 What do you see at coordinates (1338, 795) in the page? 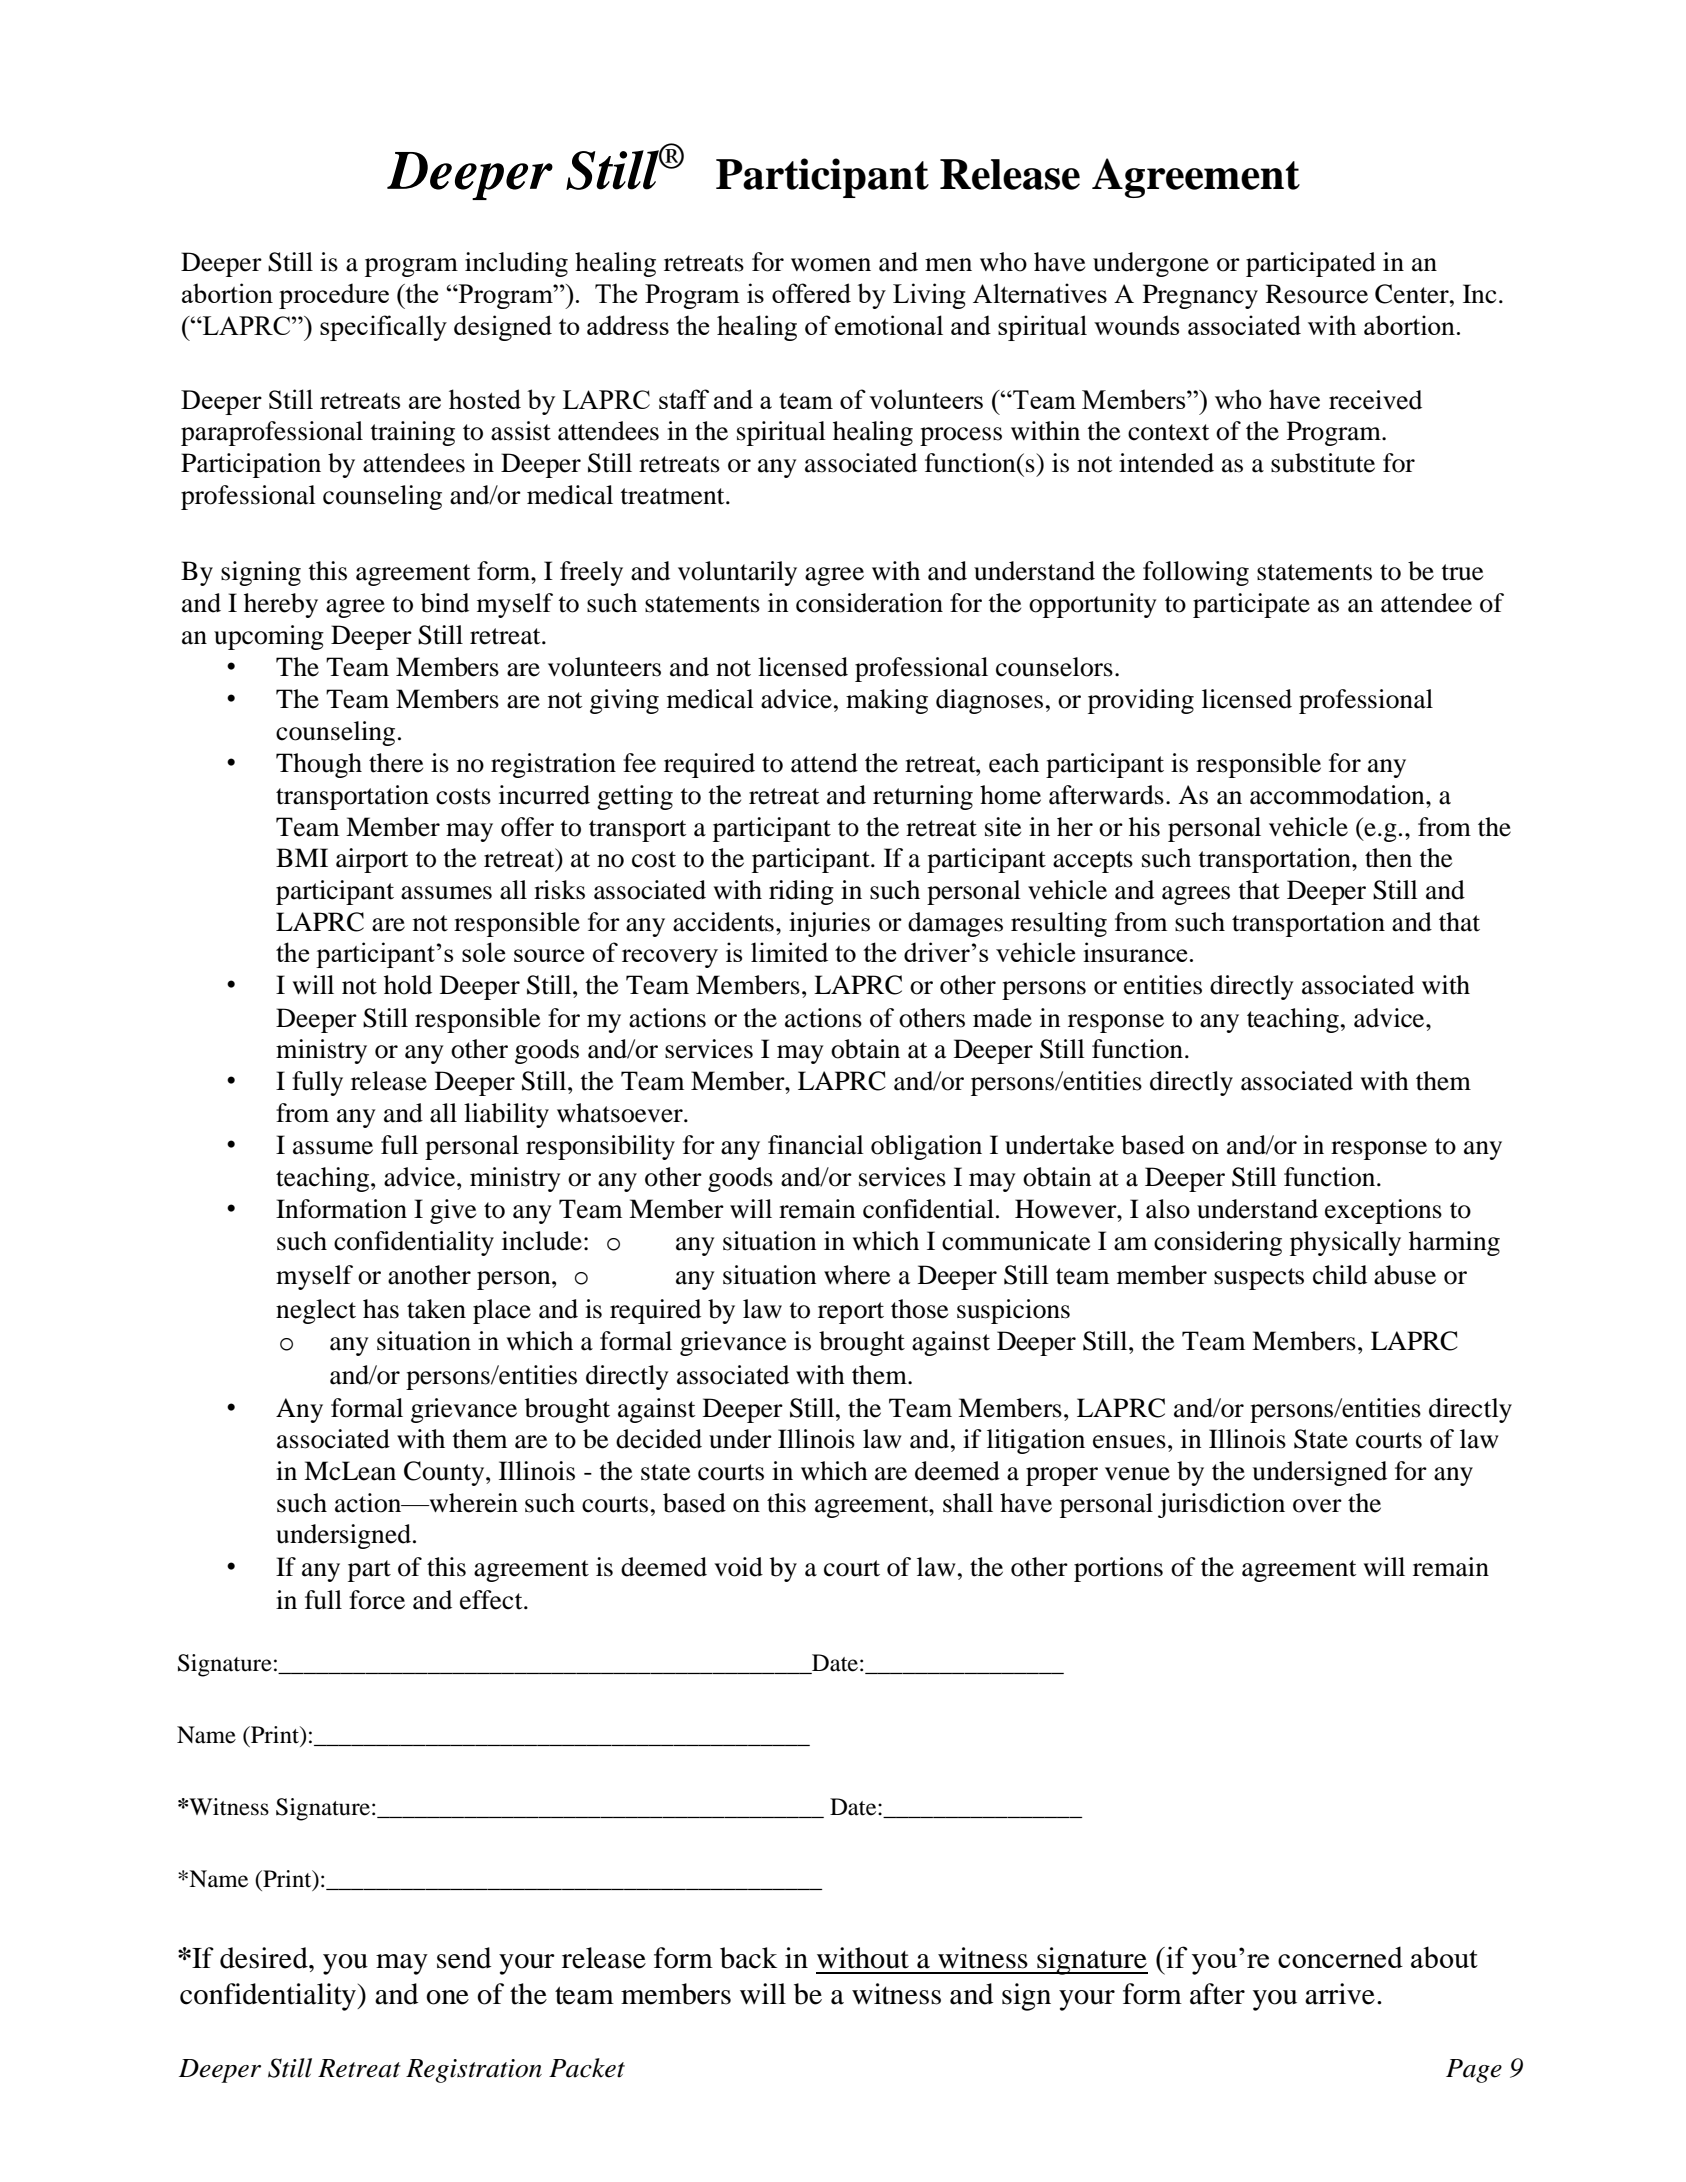
I see `accommodation` at bounding box center [1338, 795].
